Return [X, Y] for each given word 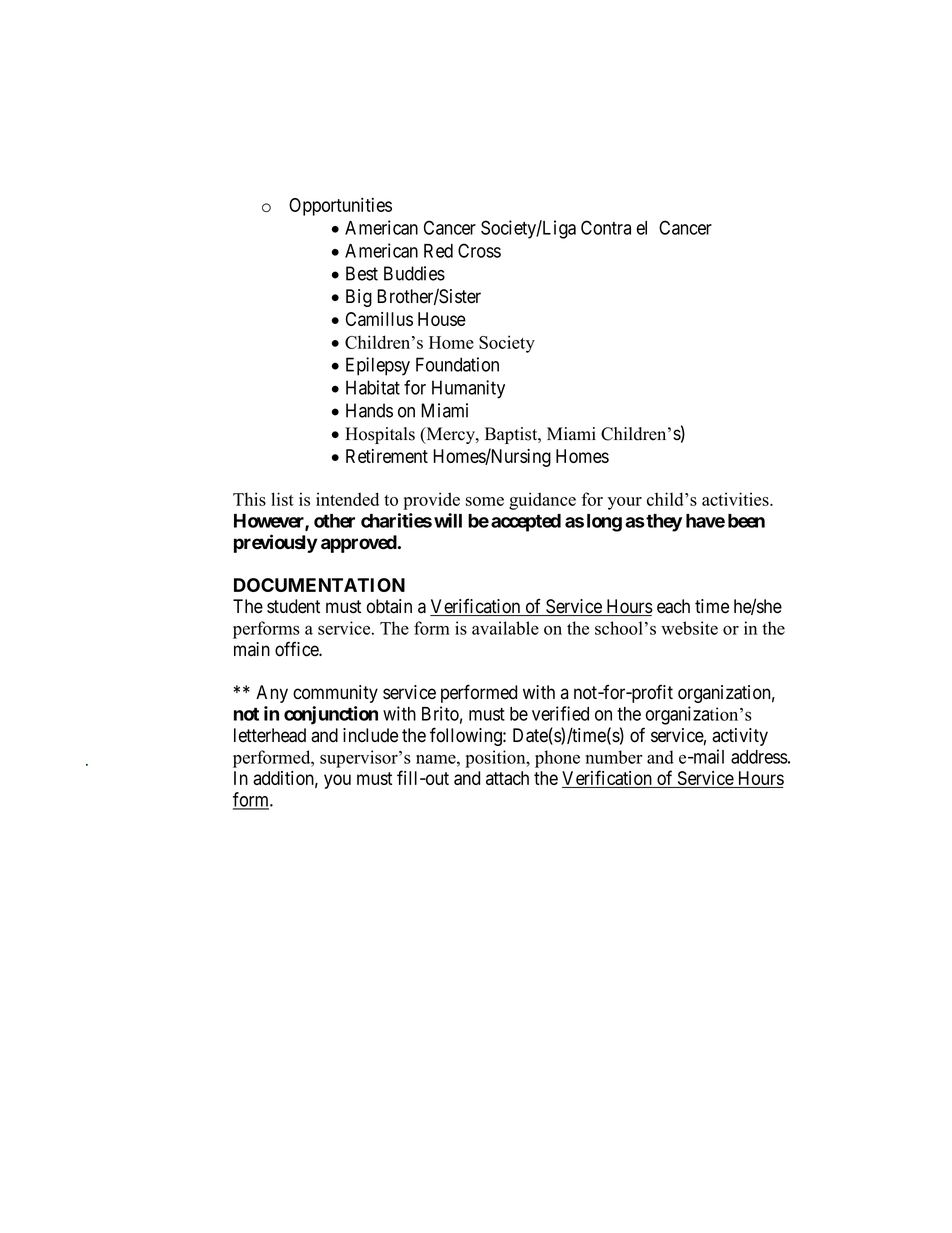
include [370, 735]
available [505, 628]
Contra [606, 227]
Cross [479, 250]
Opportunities [340, 206]
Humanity [468, 389]
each [673, 606]
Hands [369, 410]
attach [507, 778]
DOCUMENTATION [319, 585]
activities [736, 499]
